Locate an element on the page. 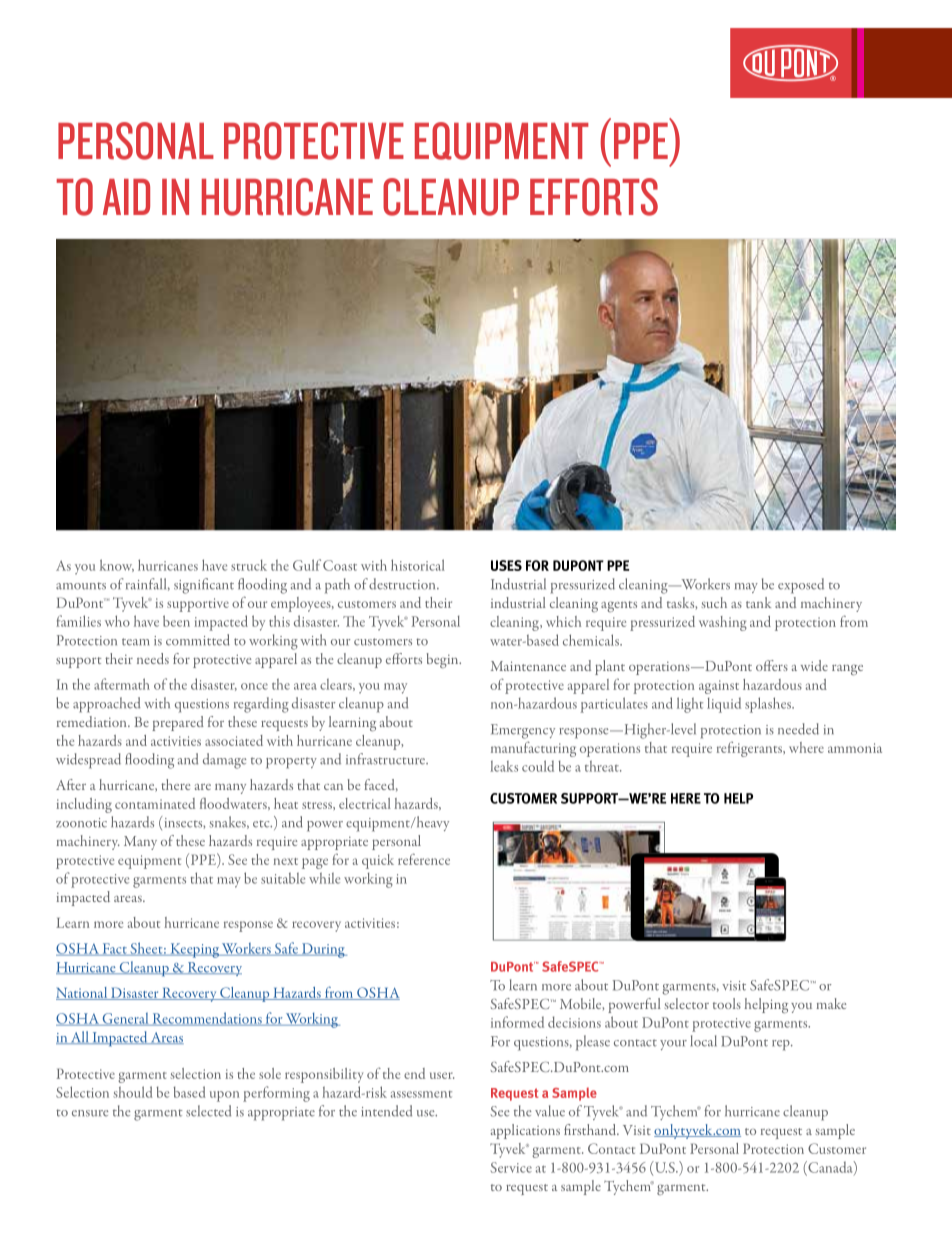  tank is located at coordinates (758, 602).
